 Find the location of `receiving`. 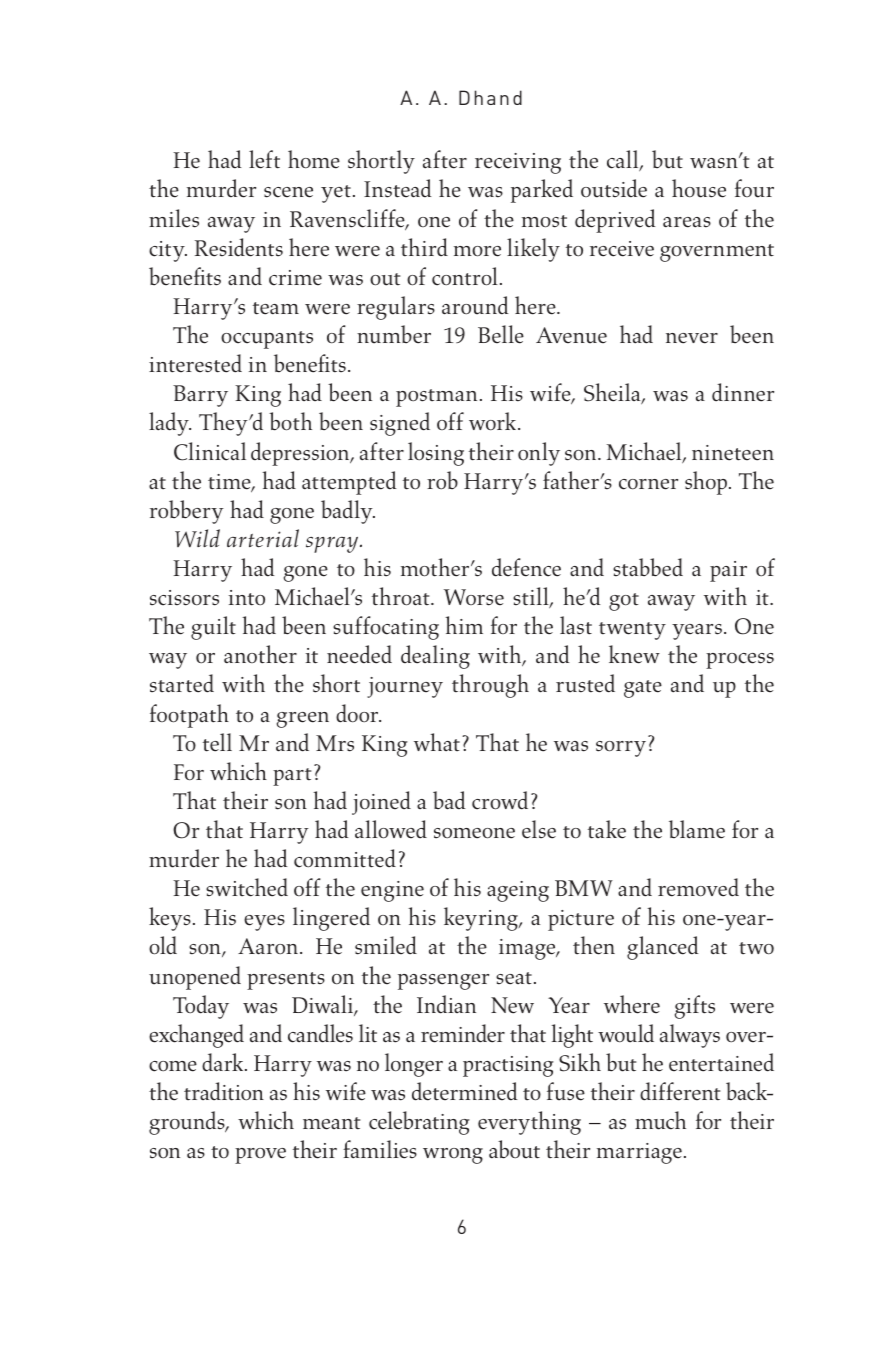

receiving is located at coordinates (518, 163).
